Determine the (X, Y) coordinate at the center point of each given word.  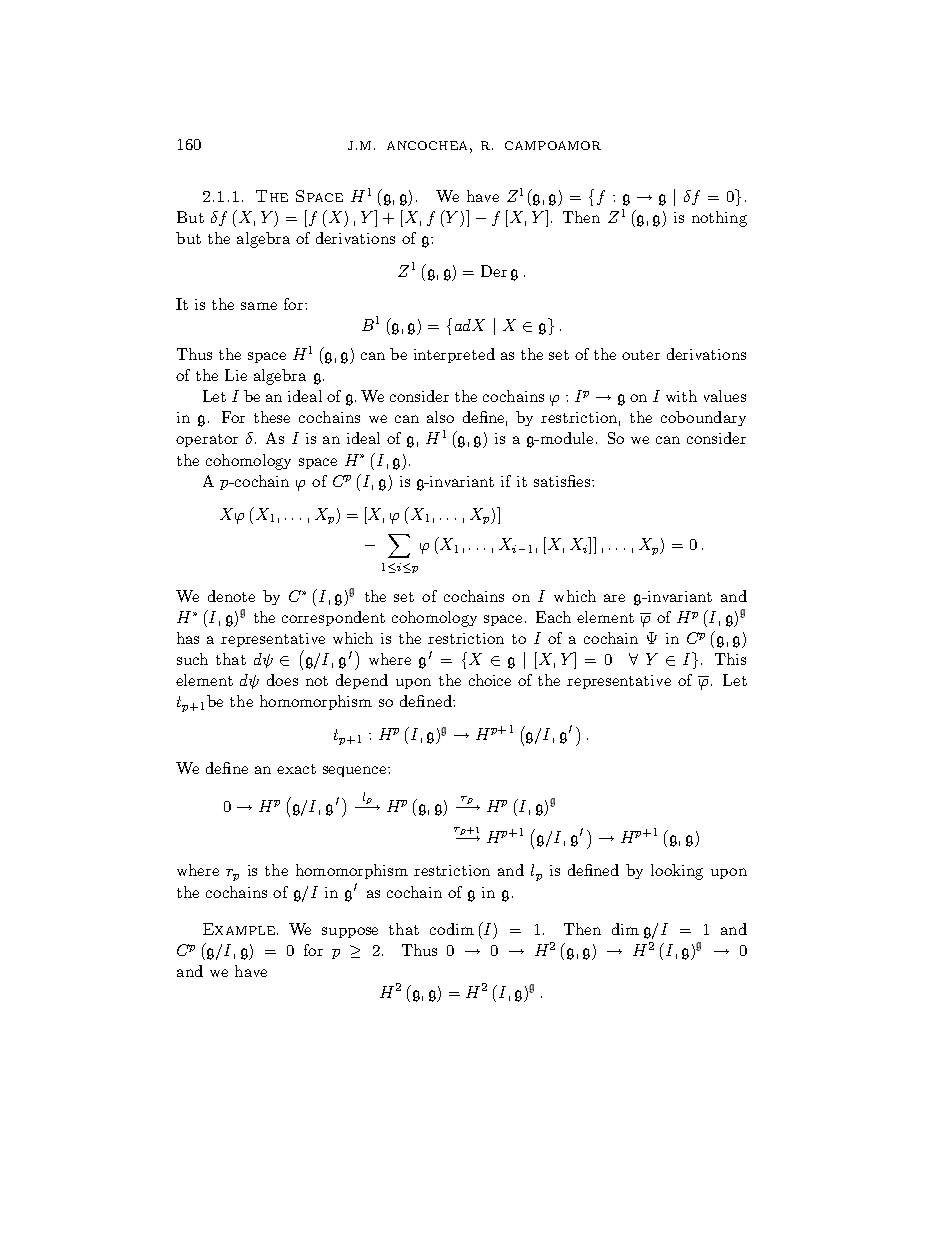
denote (231, 596)
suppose (350, 932)
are (614, 598)
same (259, 306)
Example (239, 929)
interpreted (454, 355)
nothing (719, 219)
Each (553, 617)
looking (677, 872)
